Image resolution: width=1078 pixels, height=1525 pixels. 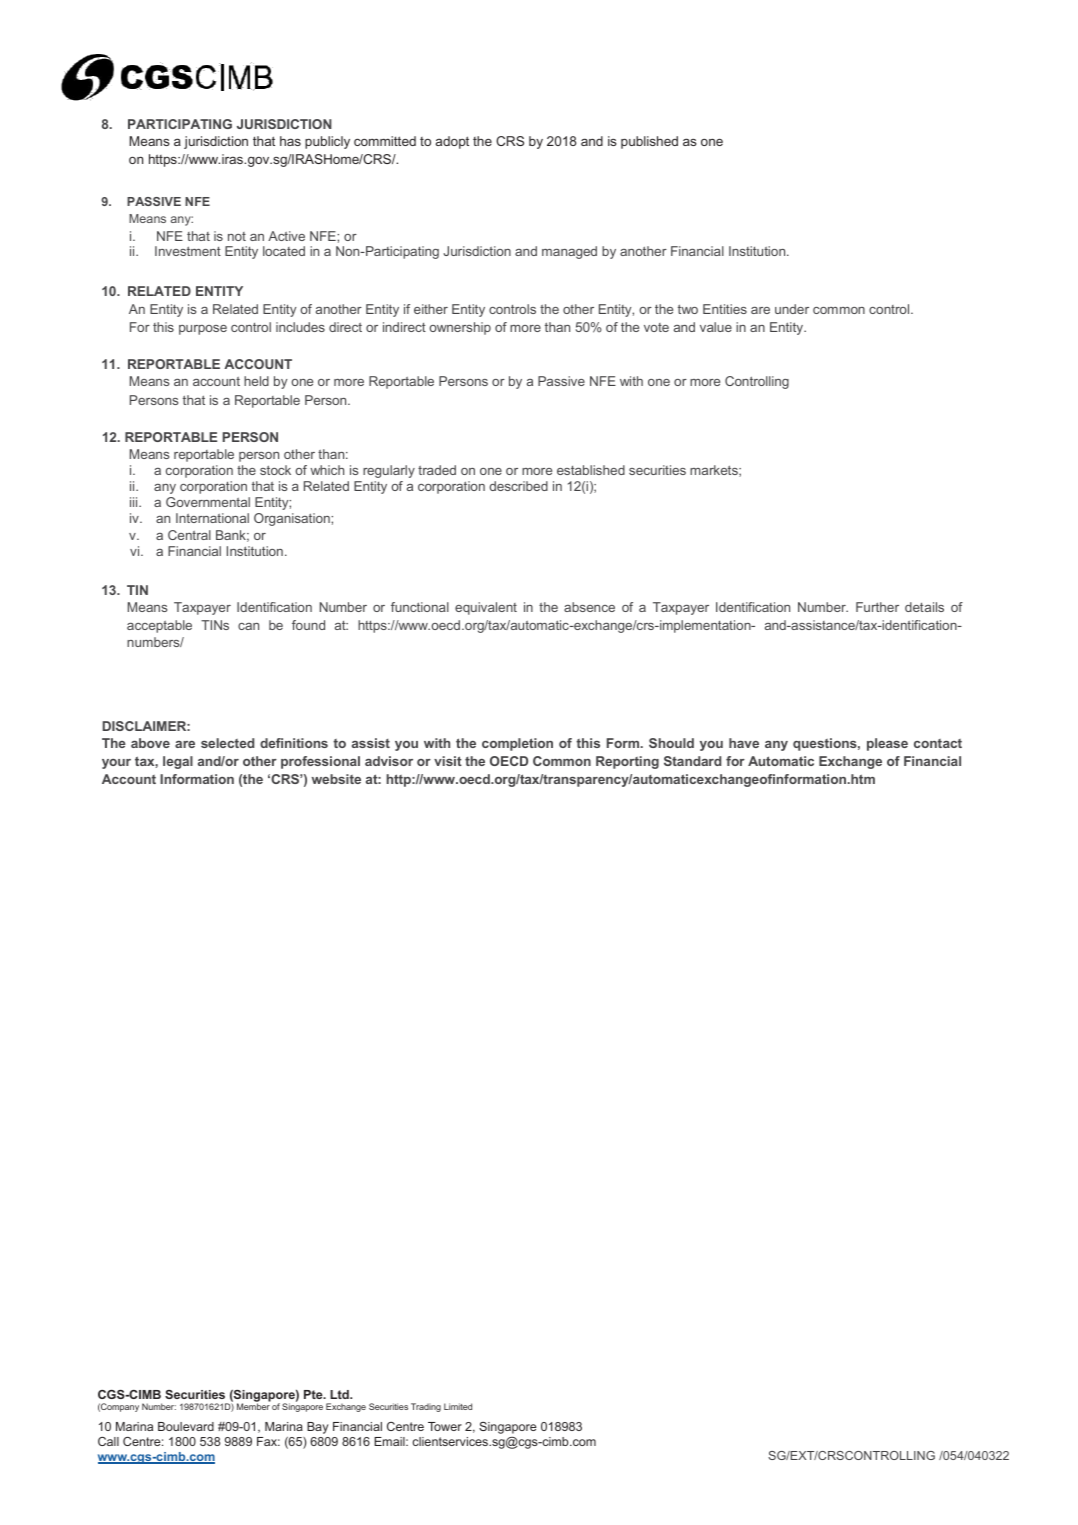 What do you see at coordinates (208, 502) in the image?
I see `Governmental` at bounding box center [208, 502].
